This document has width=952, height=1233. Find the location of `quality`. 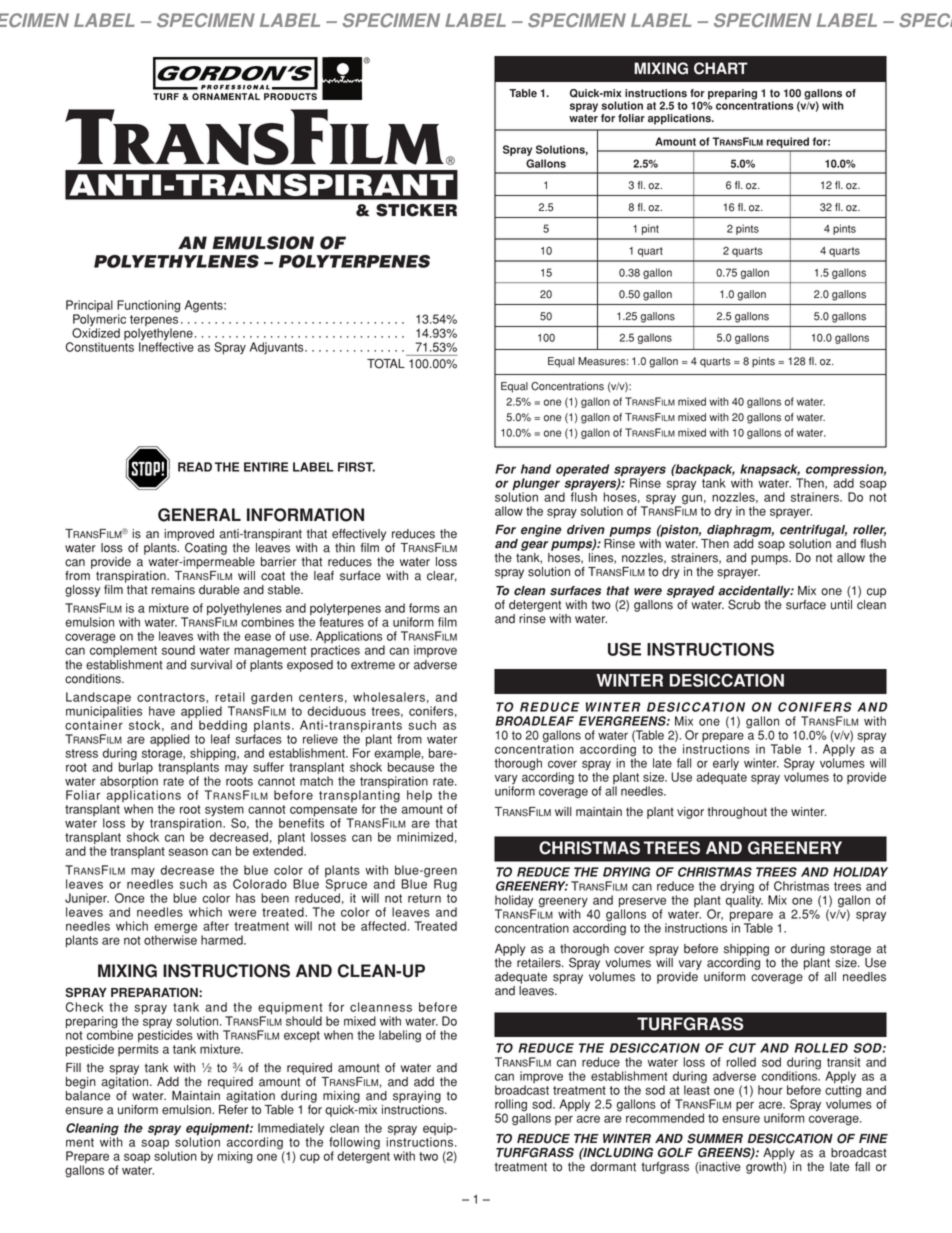

quality is located at coordinates (744, 900).
